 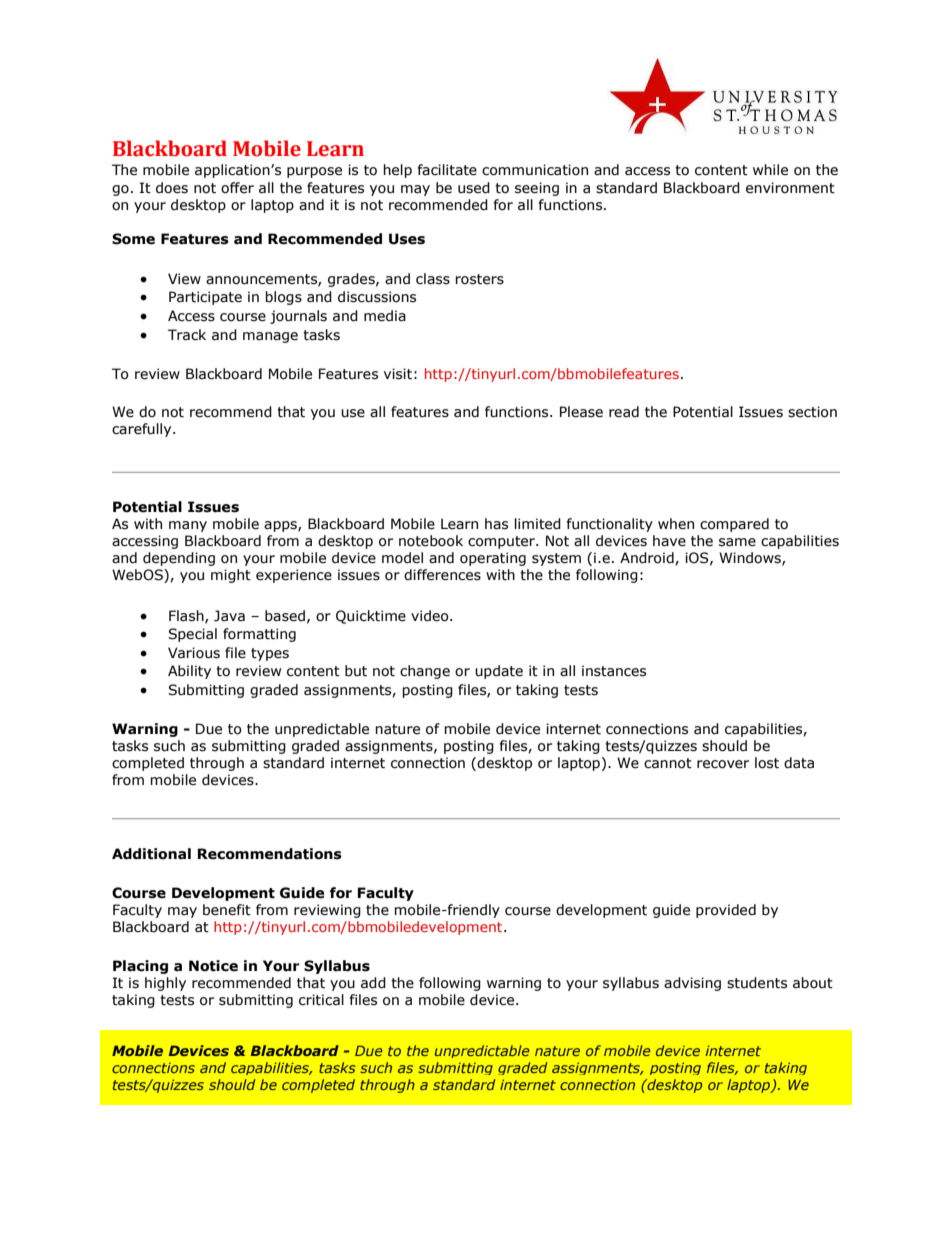 What do you see at coordinates (237, 188) in the screenshot?
I see `offer` at bounding box center [237, 188].
